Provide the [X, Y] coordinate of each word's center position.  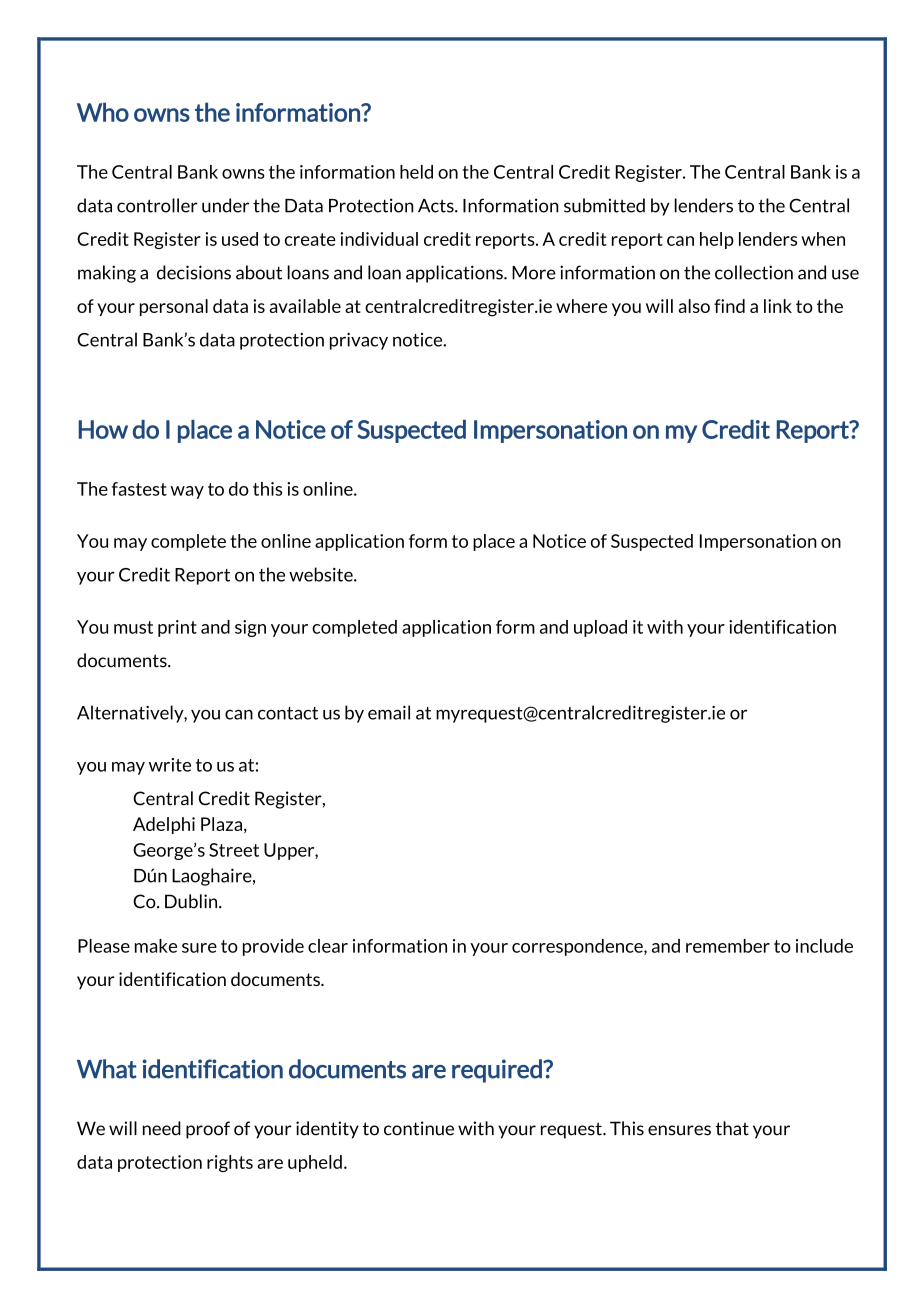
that [732, 1128]
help [717, 240]
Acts [437, 206]
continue [419, 1128]
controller [157, 205]
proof [208, 1130]
